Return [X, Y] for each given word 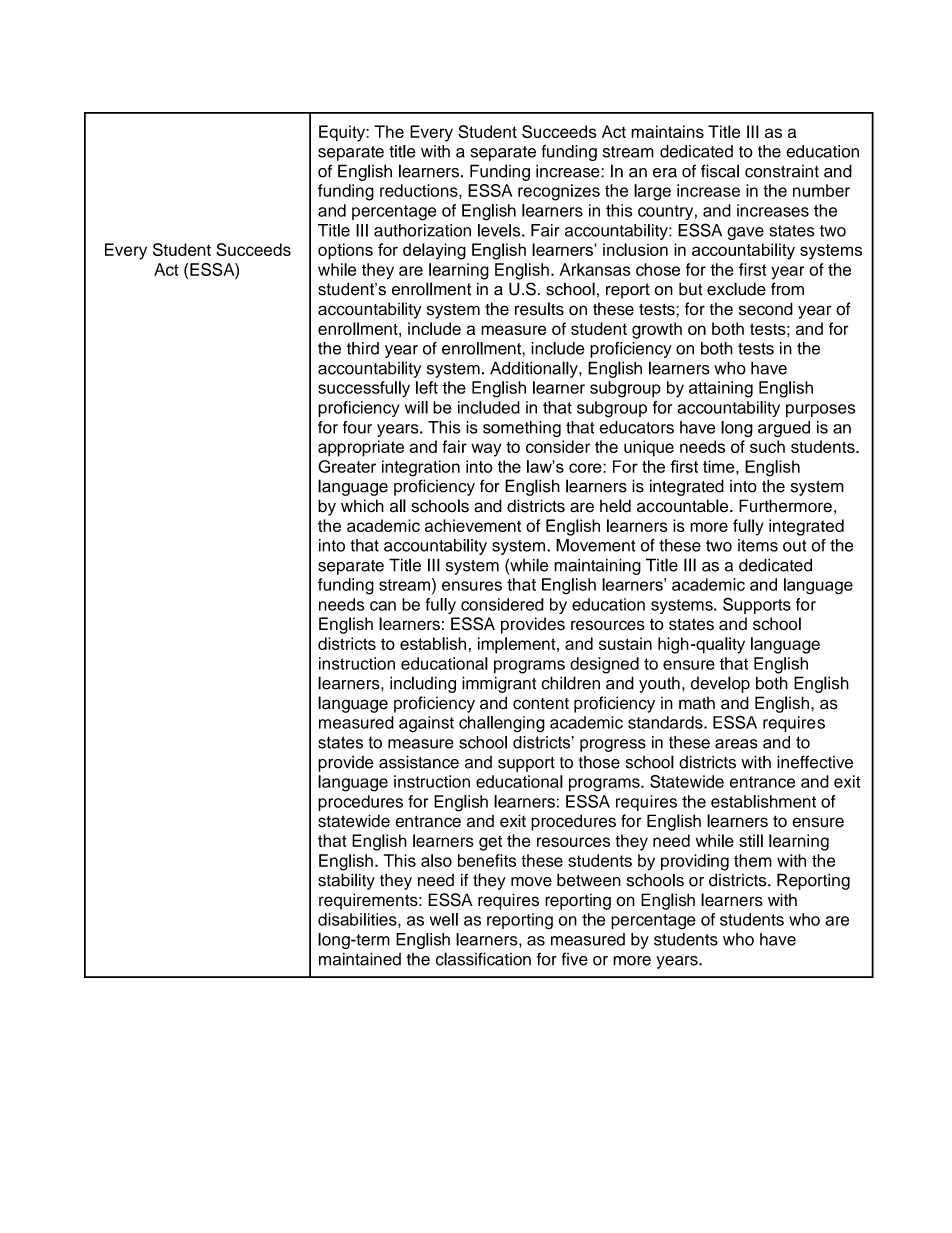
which [362, 506]
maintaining [597, 566]
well [444, 919]
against [426, 724]
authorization [422, 230]
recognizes [559, 192]
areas [736, 744]
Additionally [535, 369]
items [758, 545]
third [363, 348]
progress [613, 745]
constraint [782, 171]
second [766, 309]
